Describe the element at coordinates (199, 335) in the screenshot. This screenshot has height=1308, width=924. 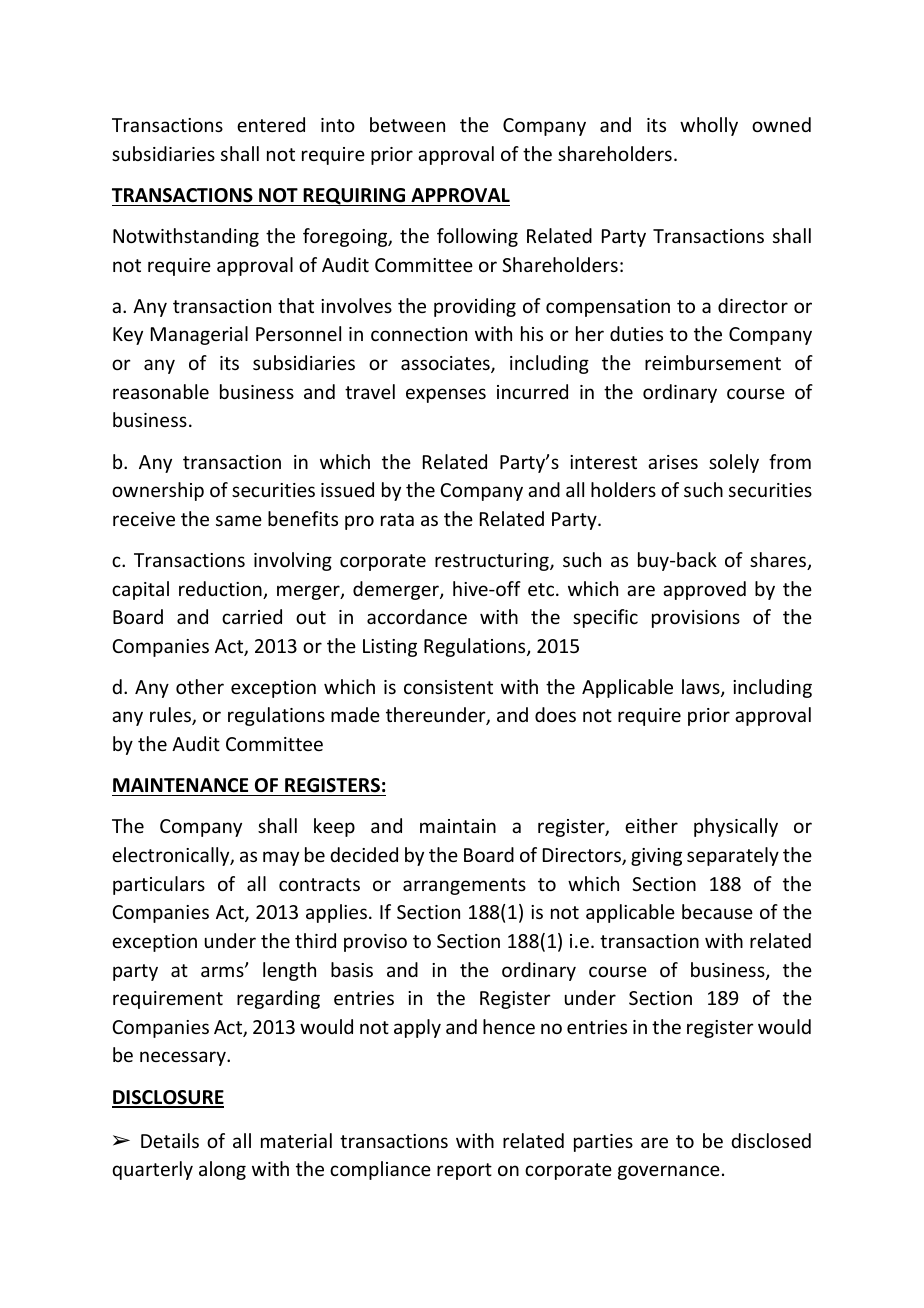
I see `Managerial` at that location.
